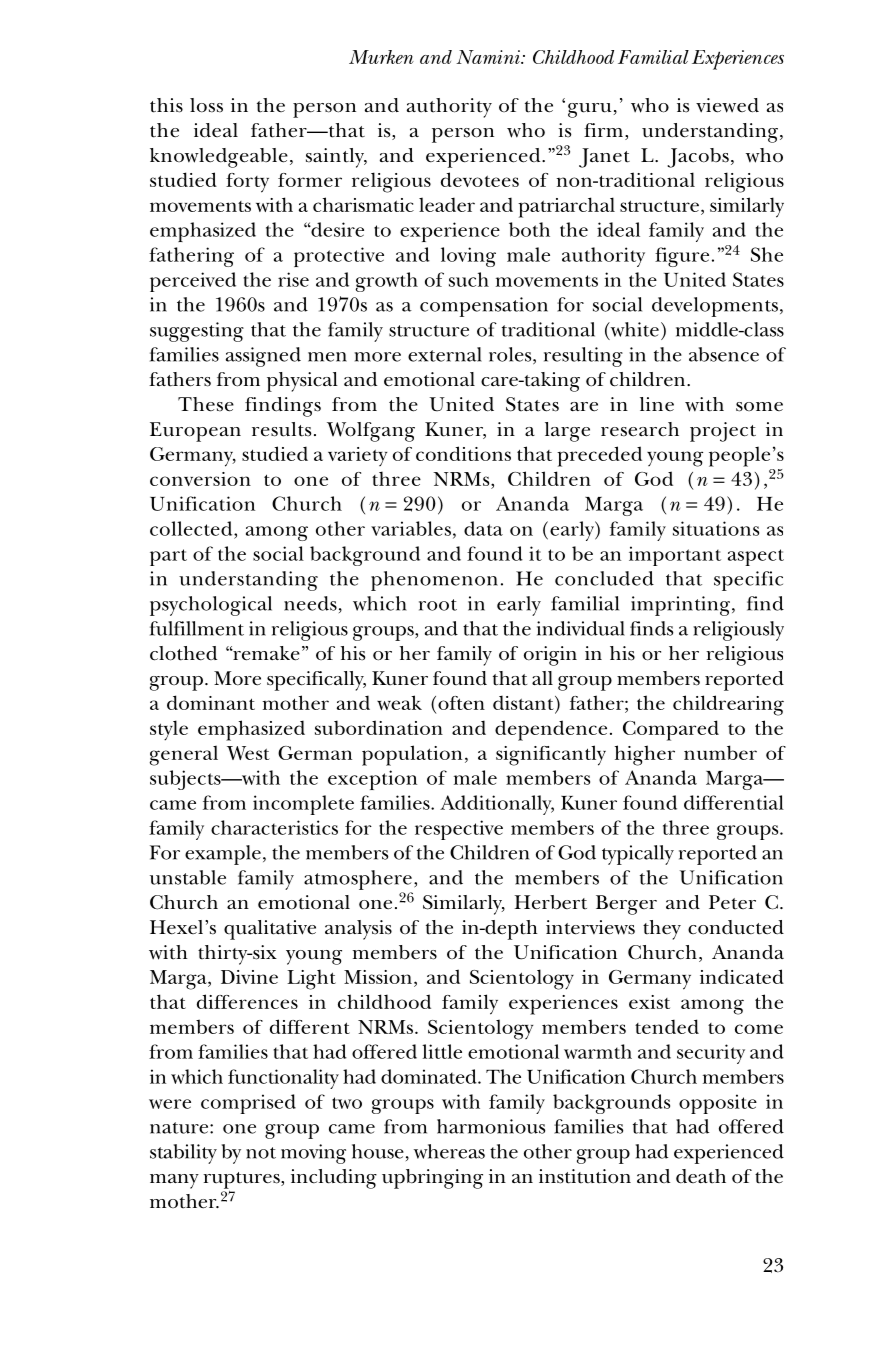 Image resolution: width=896 pixels, height=1345 pixels. I want to click on knowledgeable, so click(219, 158).
